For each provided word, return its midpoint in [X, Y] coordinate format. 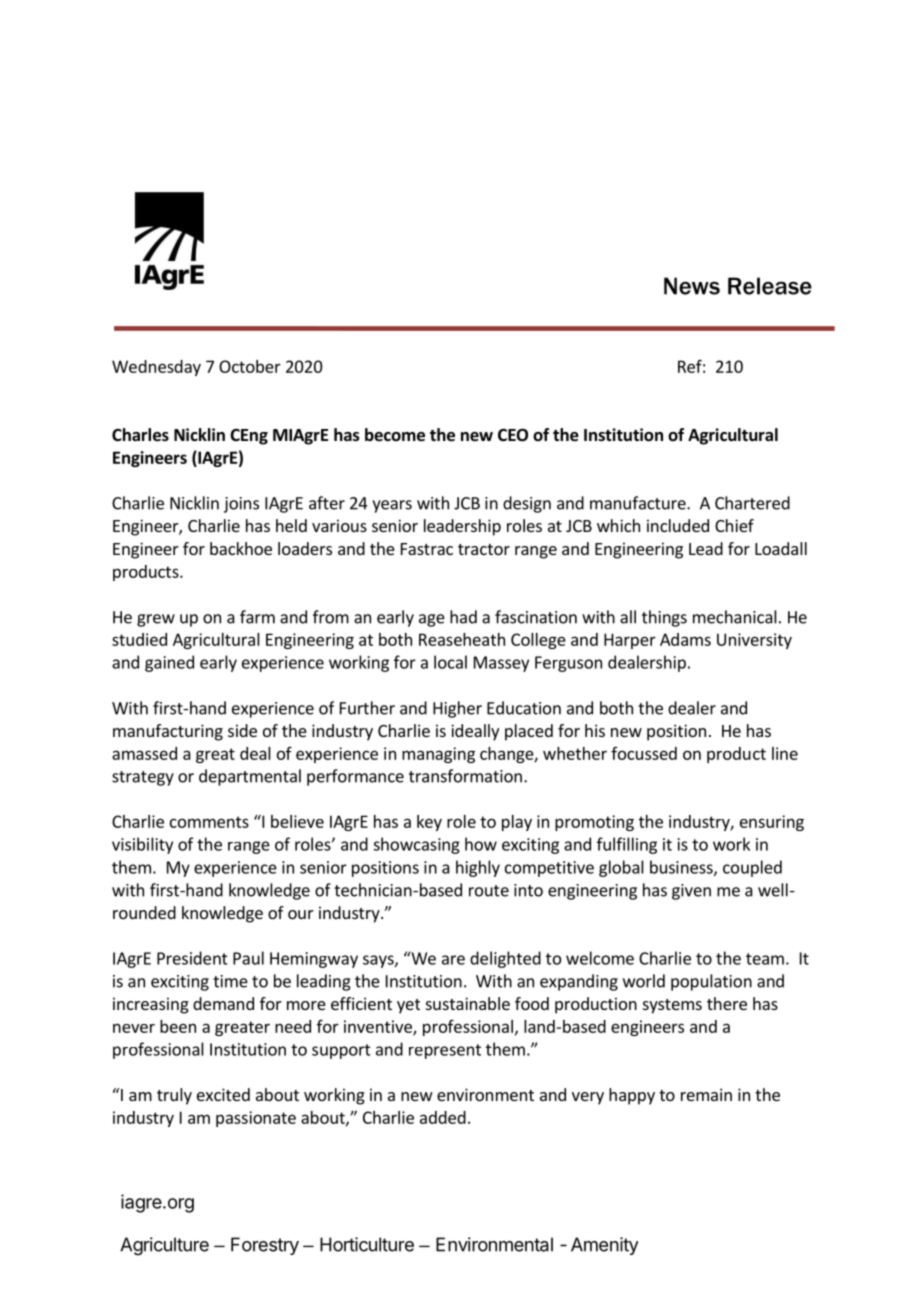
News [692, 286]
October [250, 366]
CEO [513, 435]
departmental [250, 777]
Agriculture [164, 1246]
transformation [465, 776]
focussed [644, 753]
